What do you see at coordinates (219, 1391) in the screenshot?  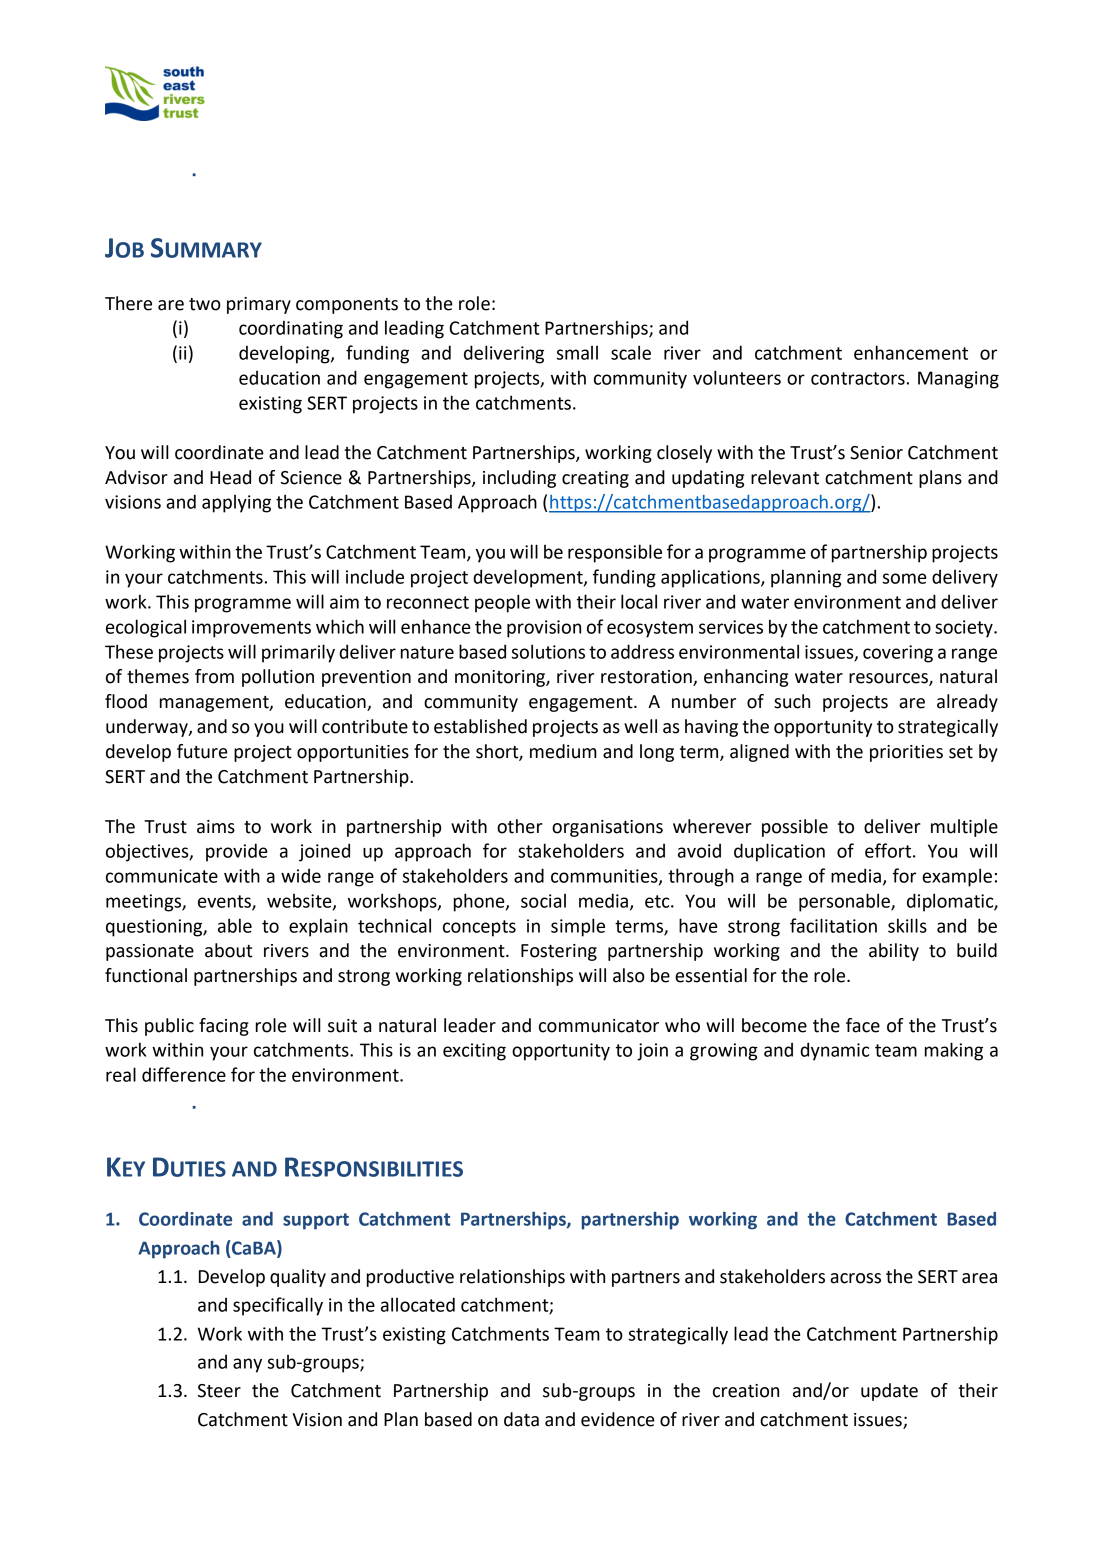 I see `Steer` at bounding box center [219, 1391].
